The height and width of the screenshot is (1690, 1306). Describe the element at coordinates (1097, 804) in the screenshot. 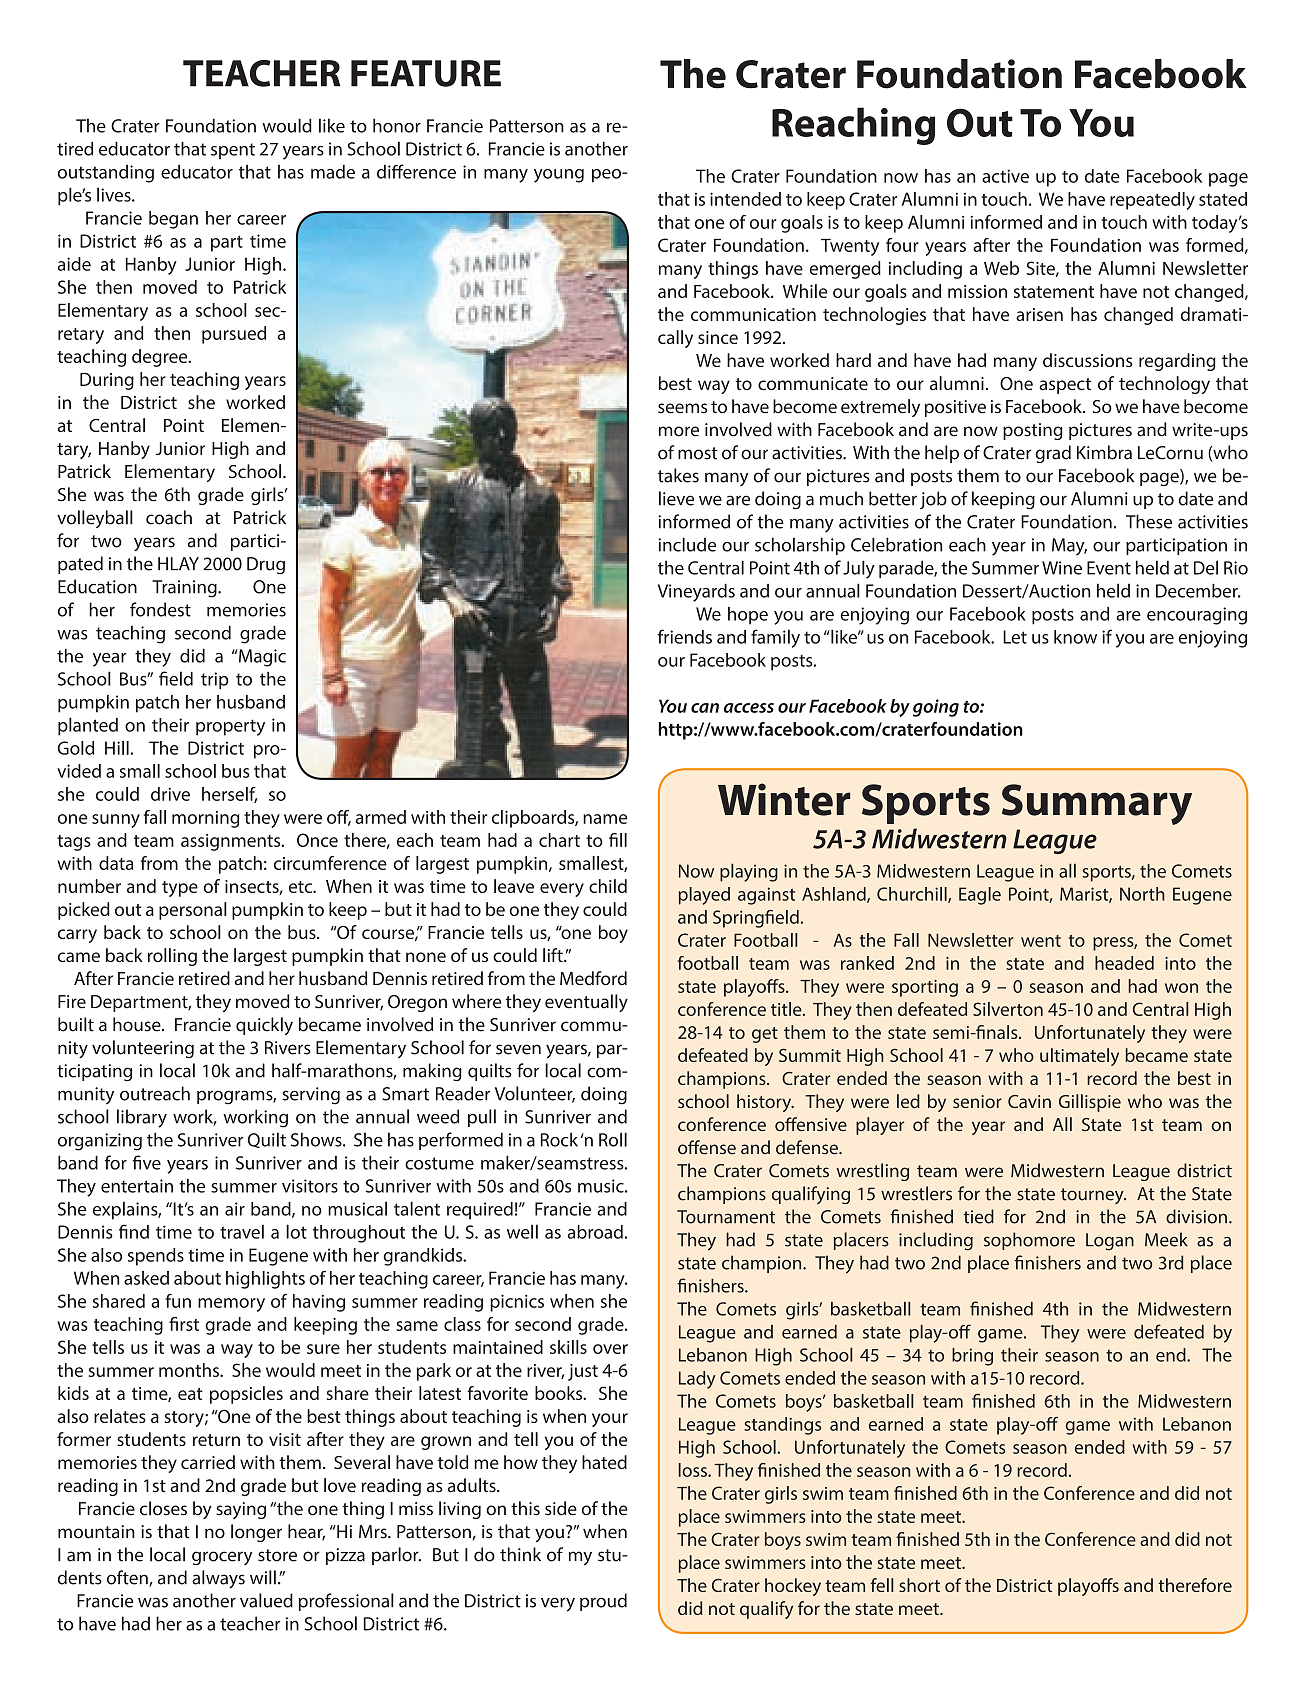

I see `Summary` at that location.
